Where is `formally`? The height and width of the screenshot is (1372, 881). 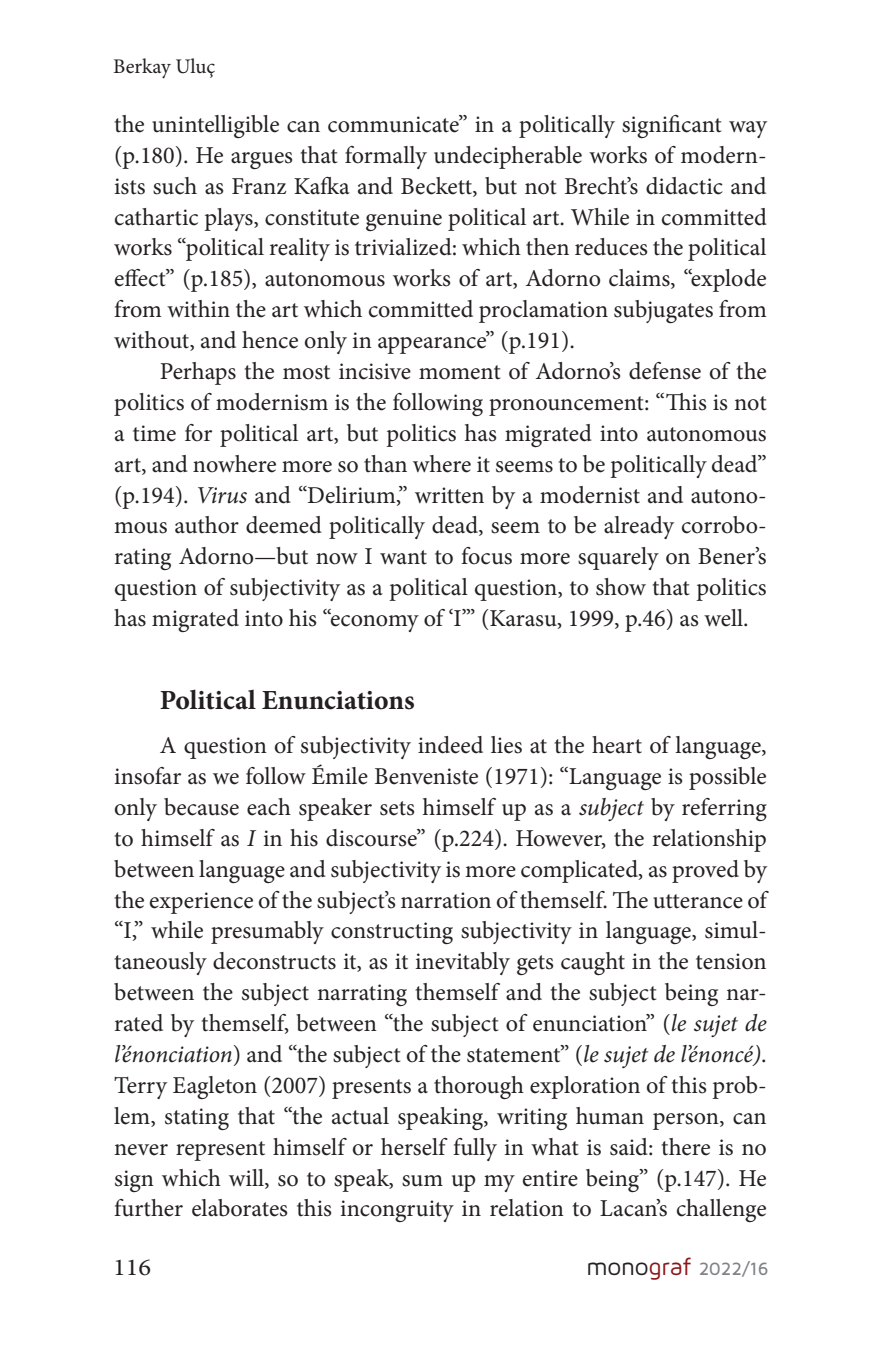 formally is located at coordinates (386, 157).
